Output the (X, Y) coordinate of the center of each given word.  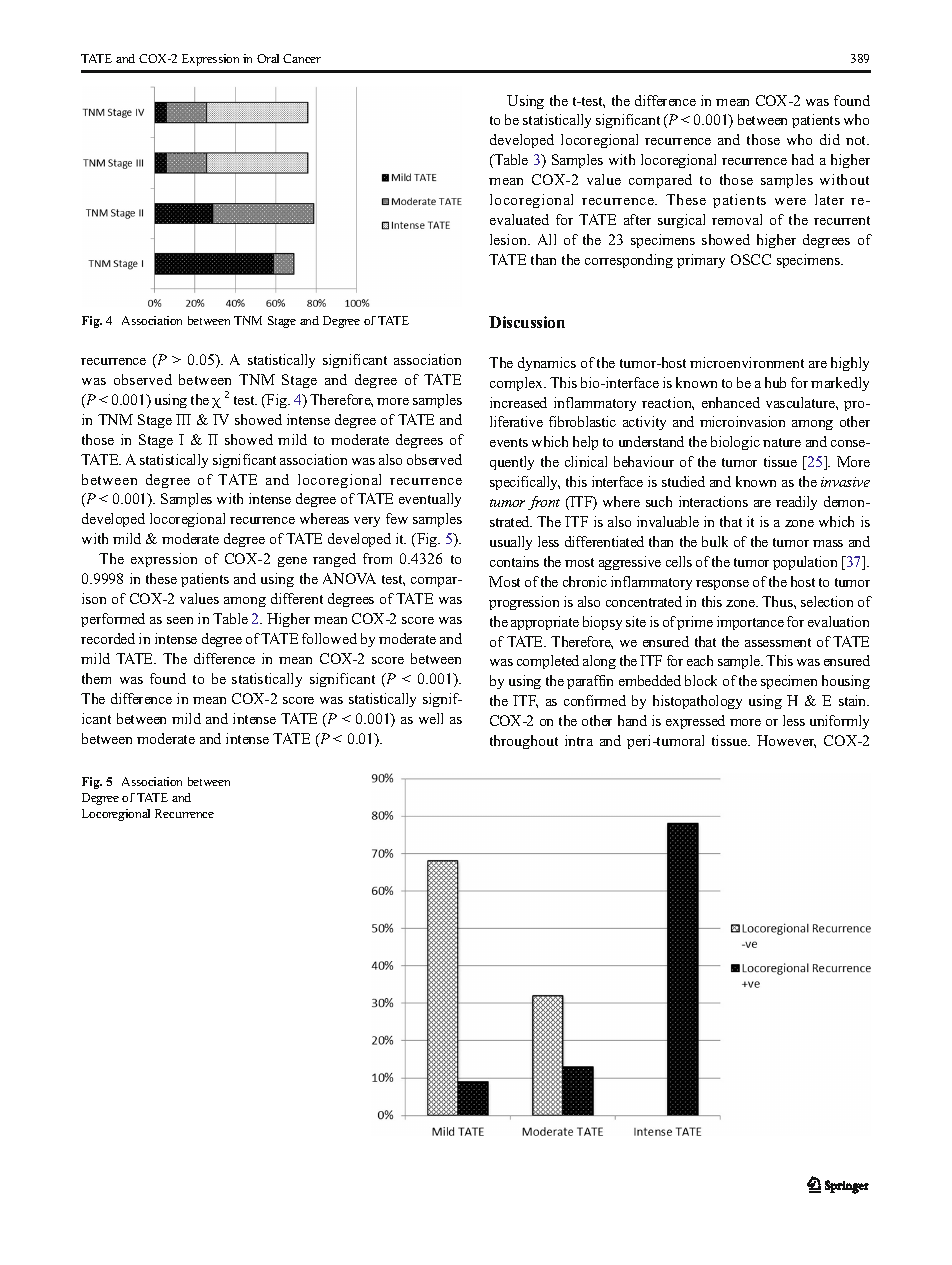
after (637, 219)
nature (782, 442)
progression (524, 603)
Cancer (302, 58)
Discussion (527, 322)
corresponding (629, 261)
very (367, 522)
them (96, 678)
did (830, 139)
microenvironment (747, 362)
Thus (778, 601)
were (790, 201)
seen (180, 620)
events (509, 442)
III (183, 419)
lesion (510, 239)
